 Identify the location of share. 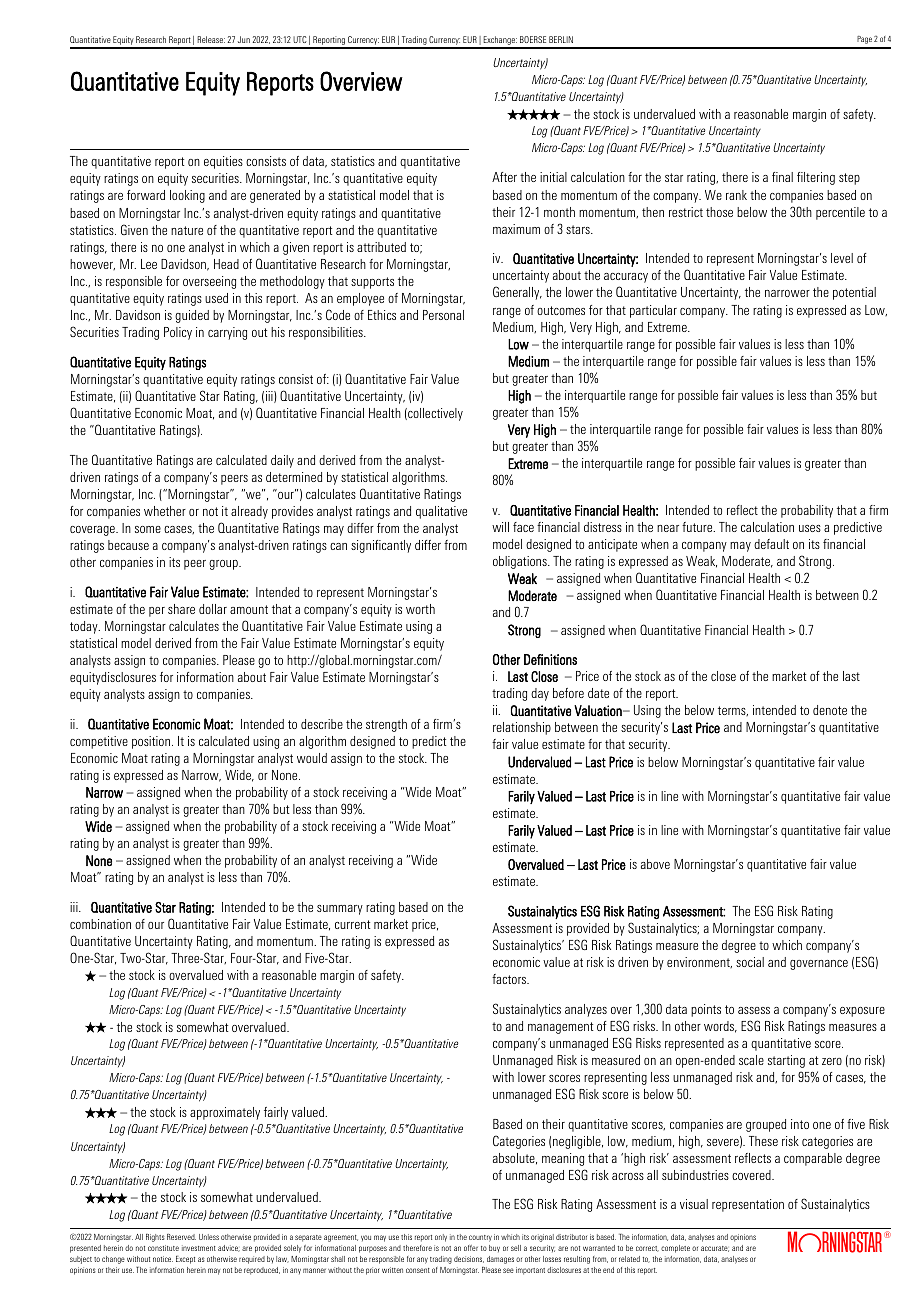
(181, 609).
